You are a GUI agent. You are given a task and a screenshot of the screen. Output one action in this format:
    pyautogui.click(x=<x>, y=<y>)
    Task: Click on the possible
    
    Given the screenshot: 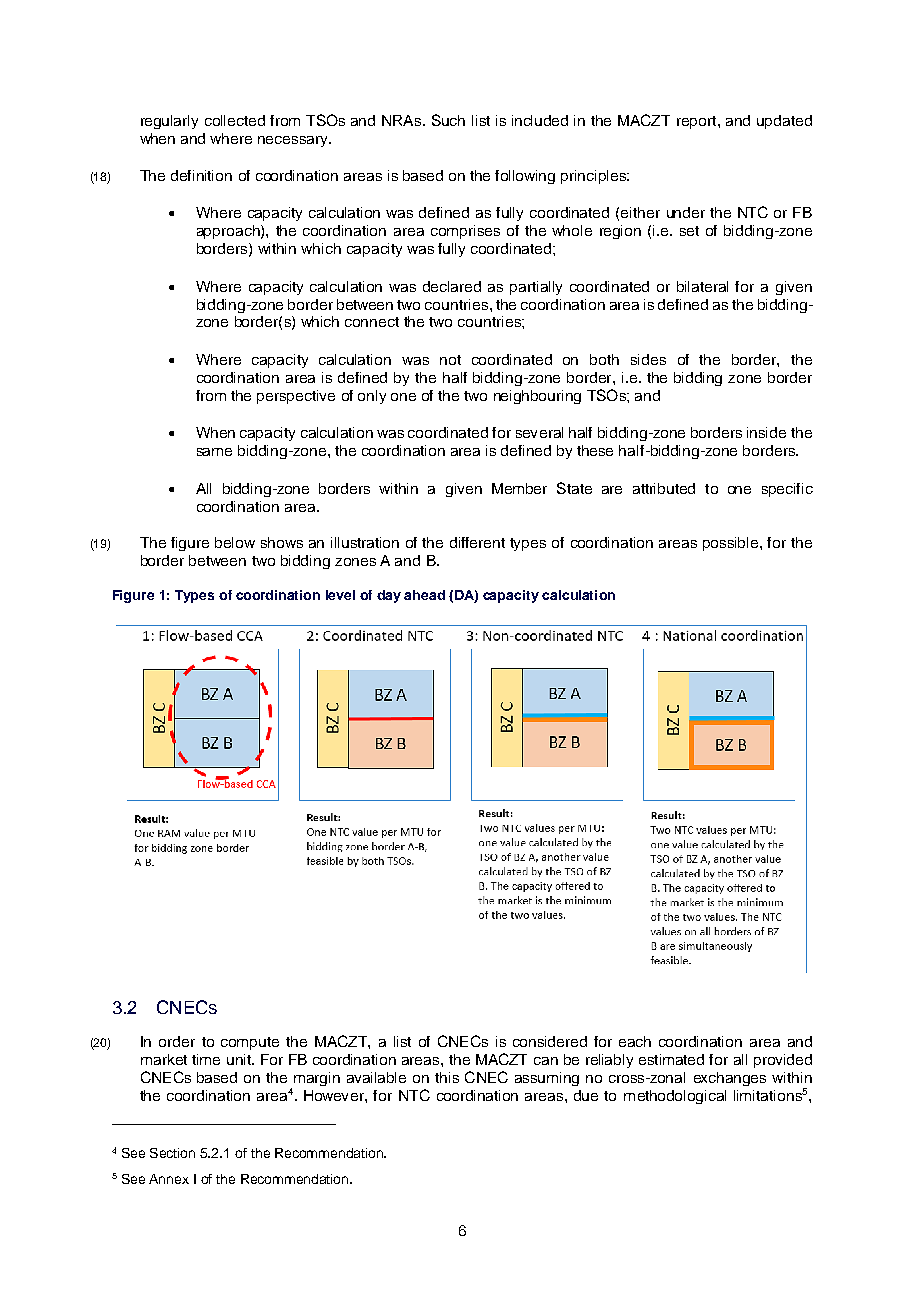 What is the action you would take?
    pyautogui.click(x=732, y=544)
